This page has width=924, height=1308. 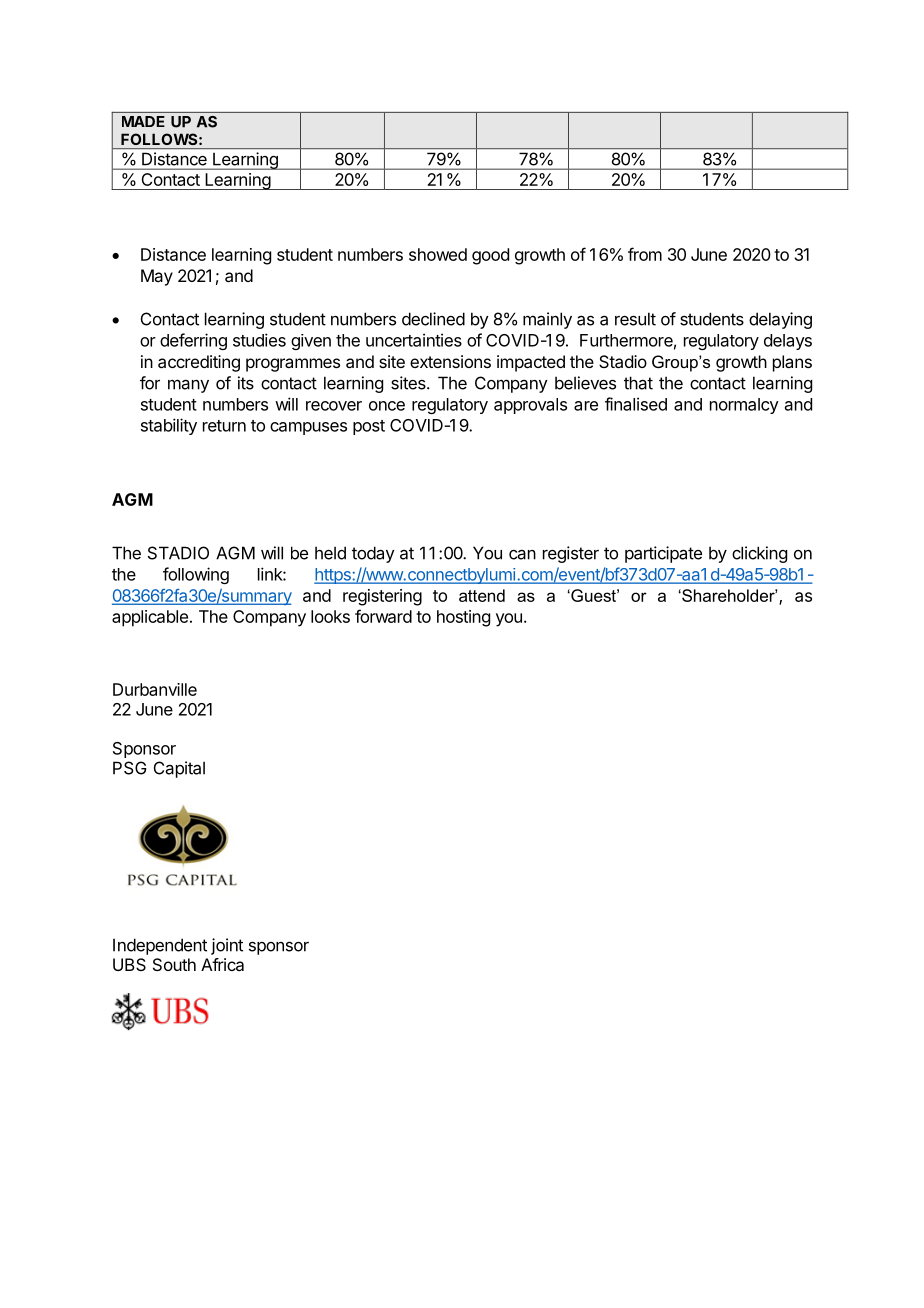 I want to click on return, so click(x=224, y=426).
